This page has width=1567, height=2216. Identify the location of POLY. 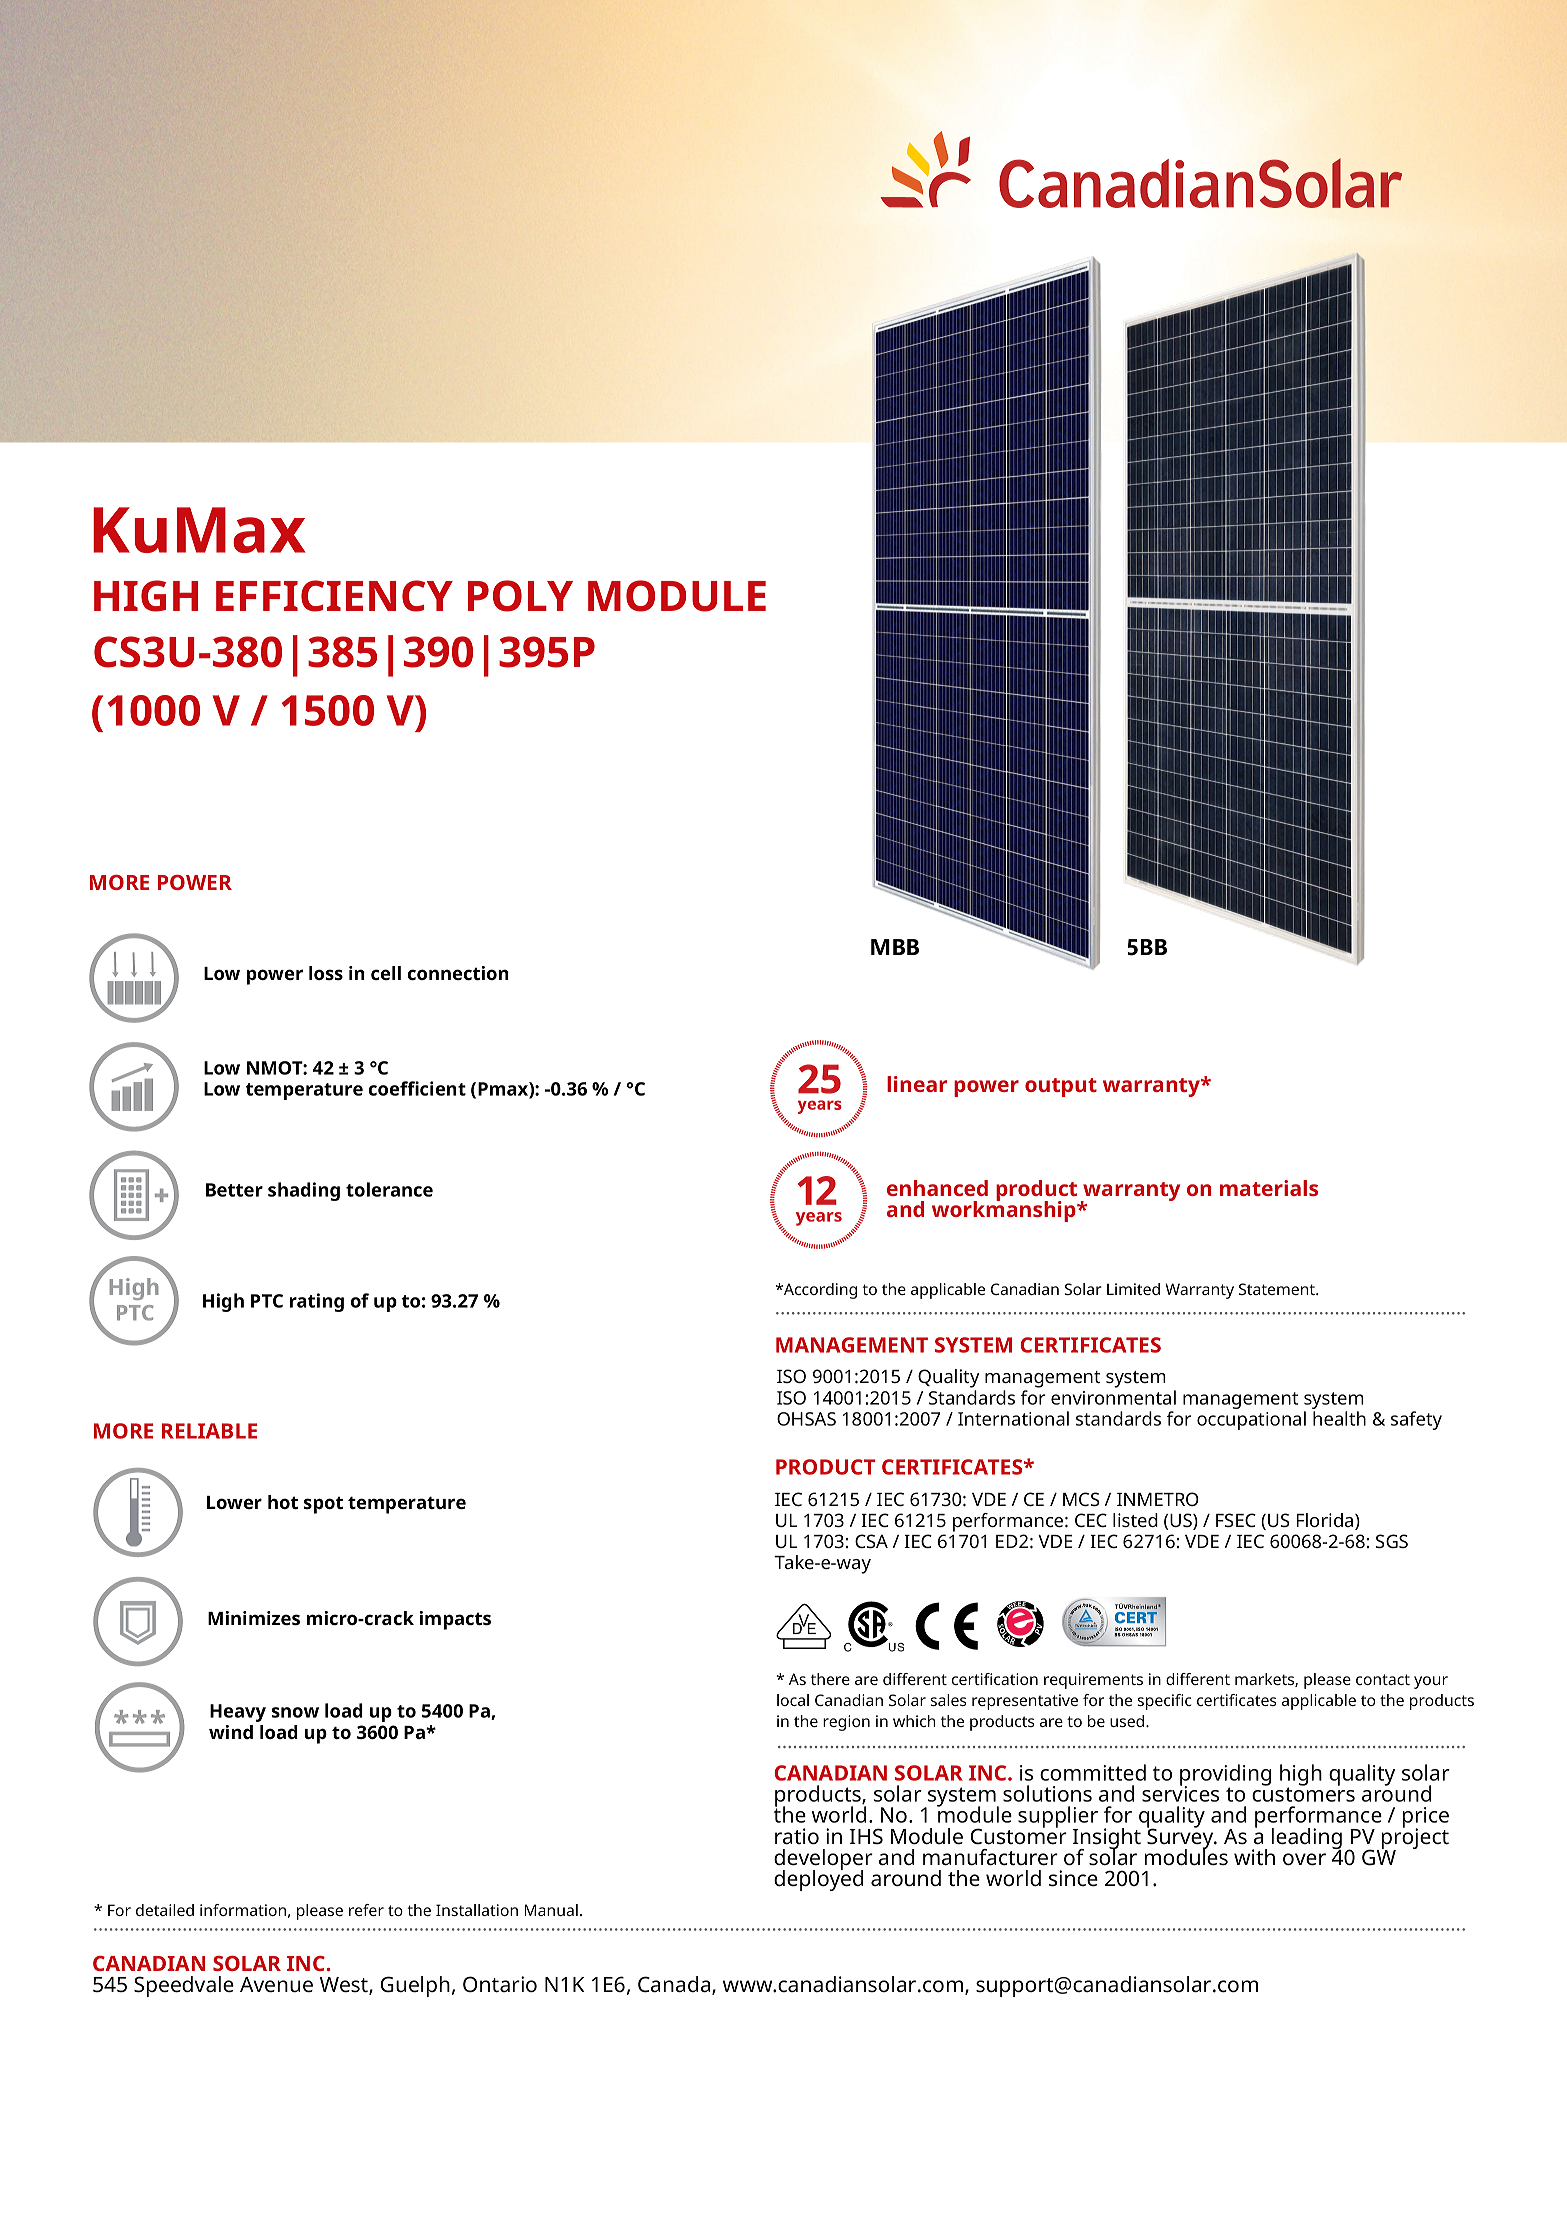
(520, 596).
